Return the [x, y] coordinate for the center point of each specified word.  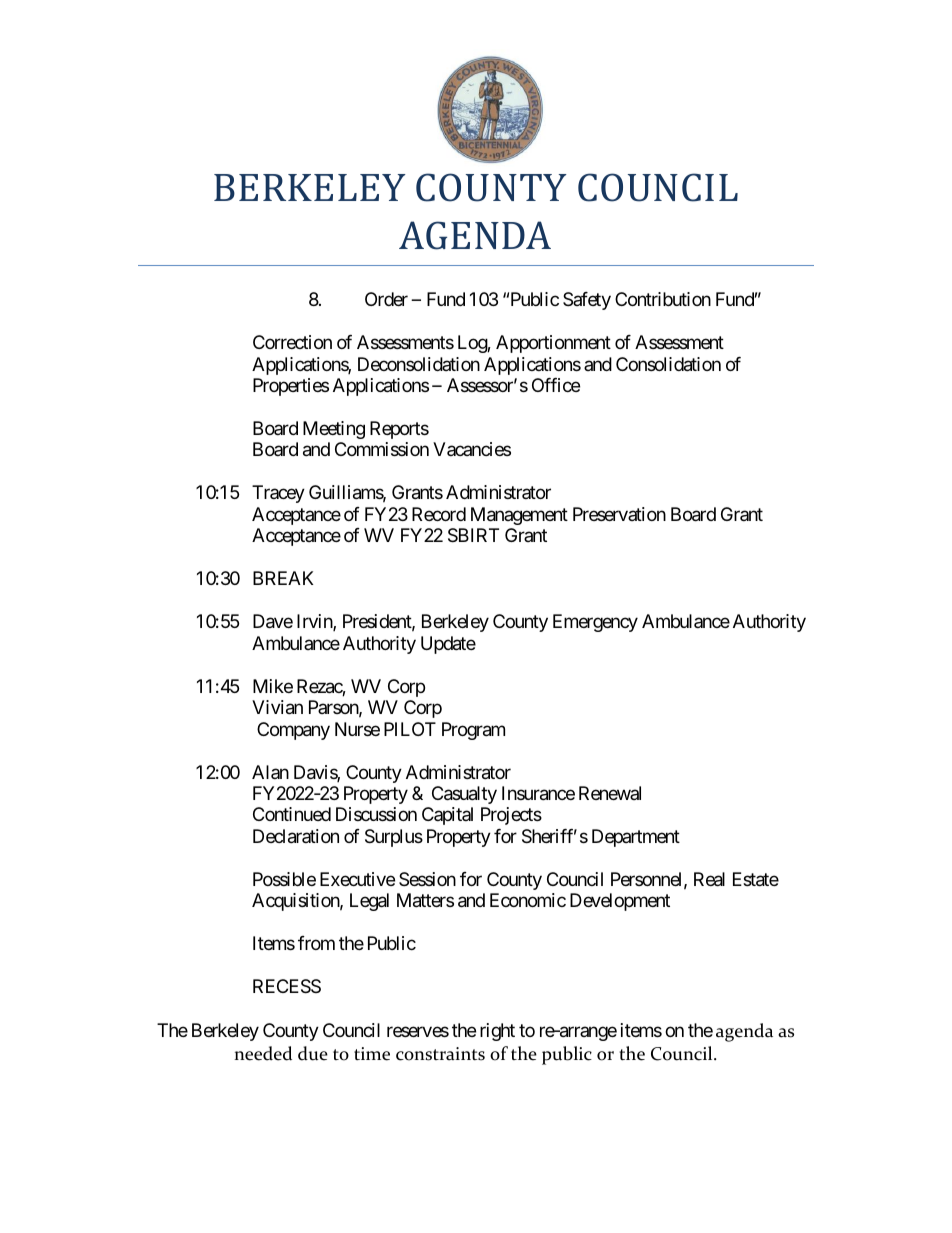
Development [620, 902]
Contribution [663, 299]
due [313, 1053]
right [497, 1032]
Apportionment [553, 344]
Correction [292, 342]
